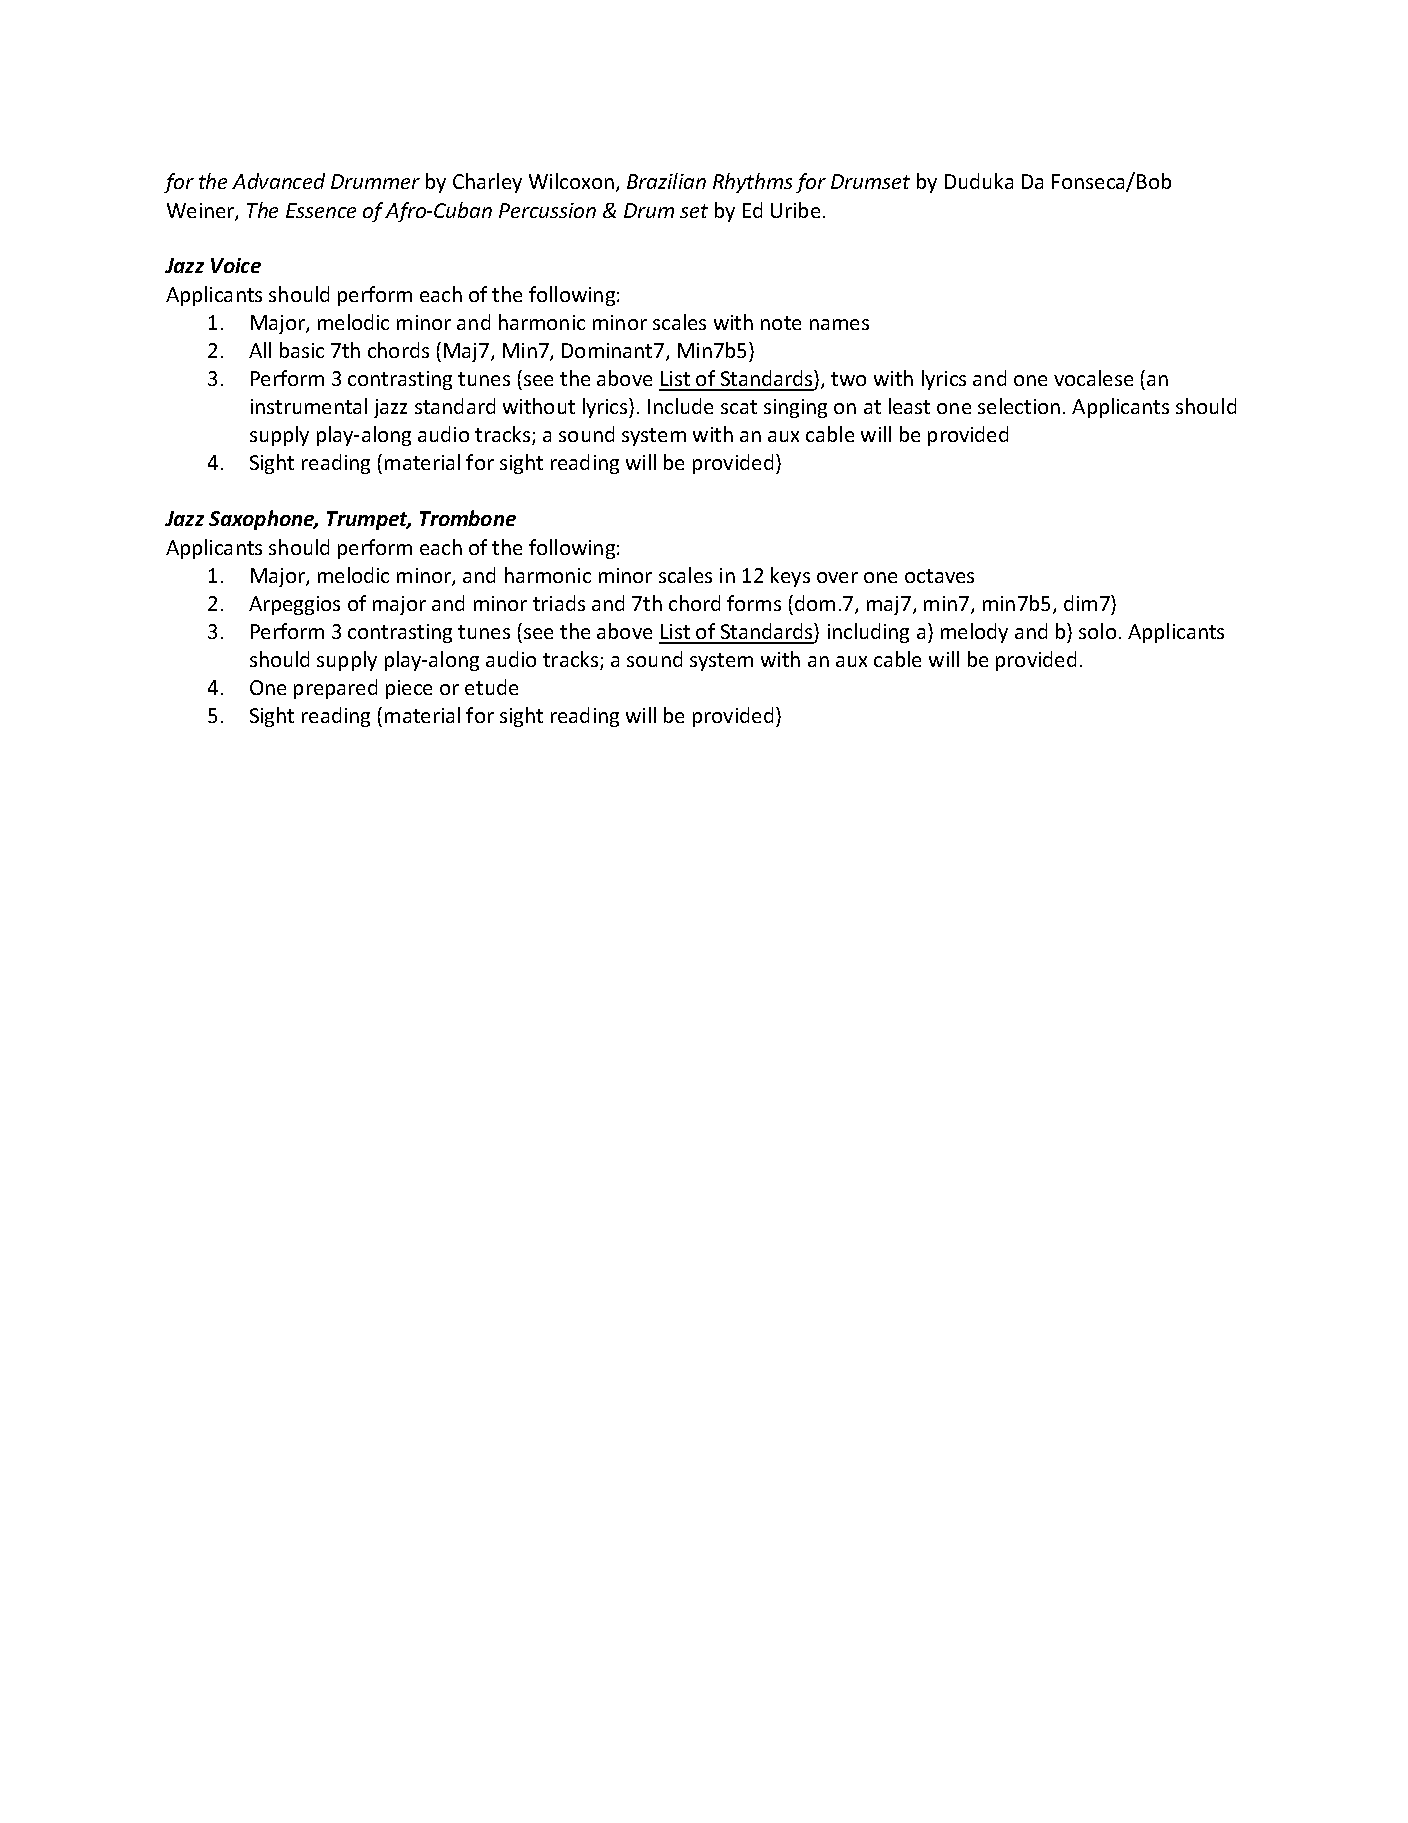 The image size is (1408, 1823). Describe the element at coordinates (491, 687) in the document. I see `etude` at that location.
